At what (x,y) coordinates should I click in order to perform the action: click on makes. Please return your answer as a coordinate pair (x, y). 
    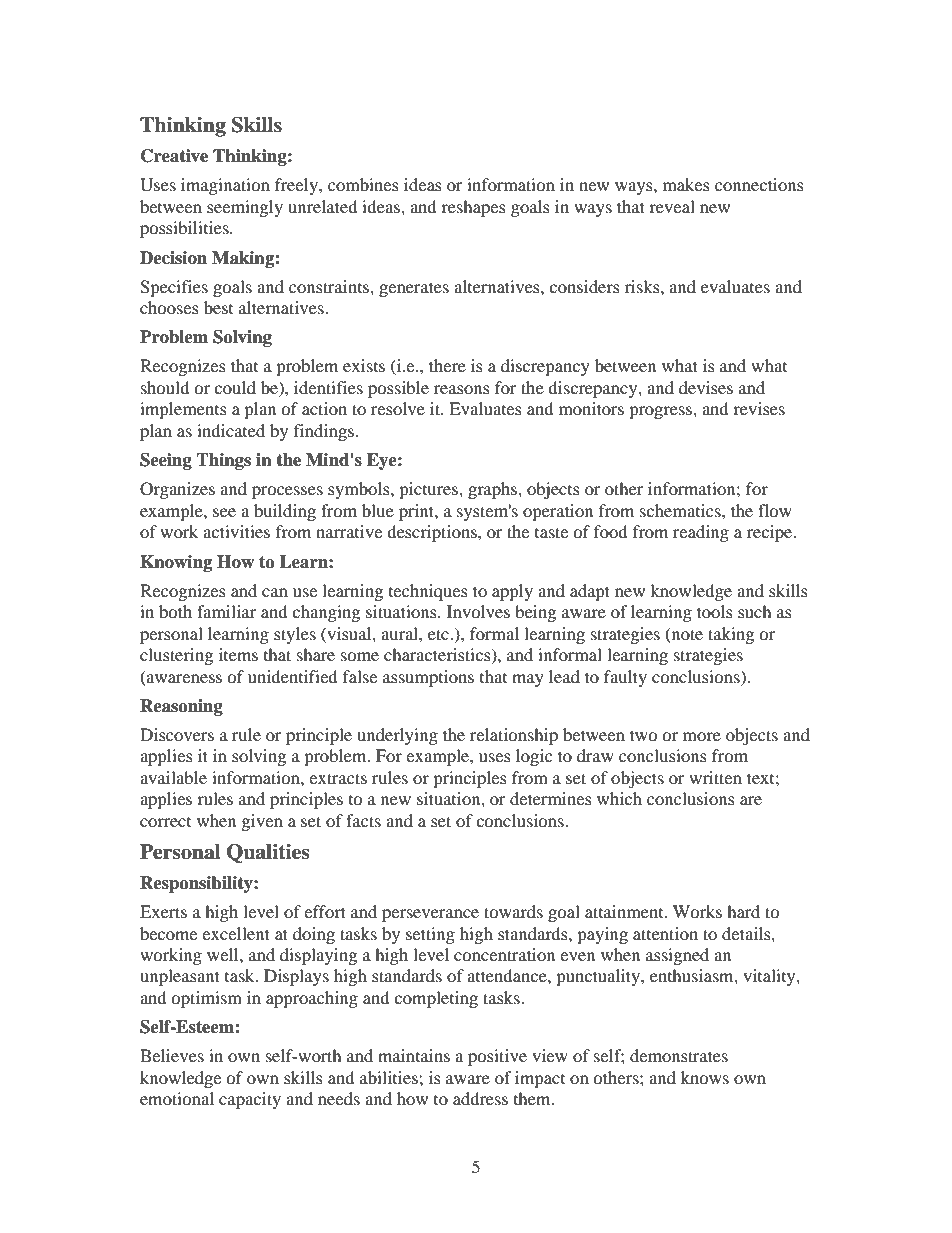
    Looking at the image, I should click on (686, 184).
